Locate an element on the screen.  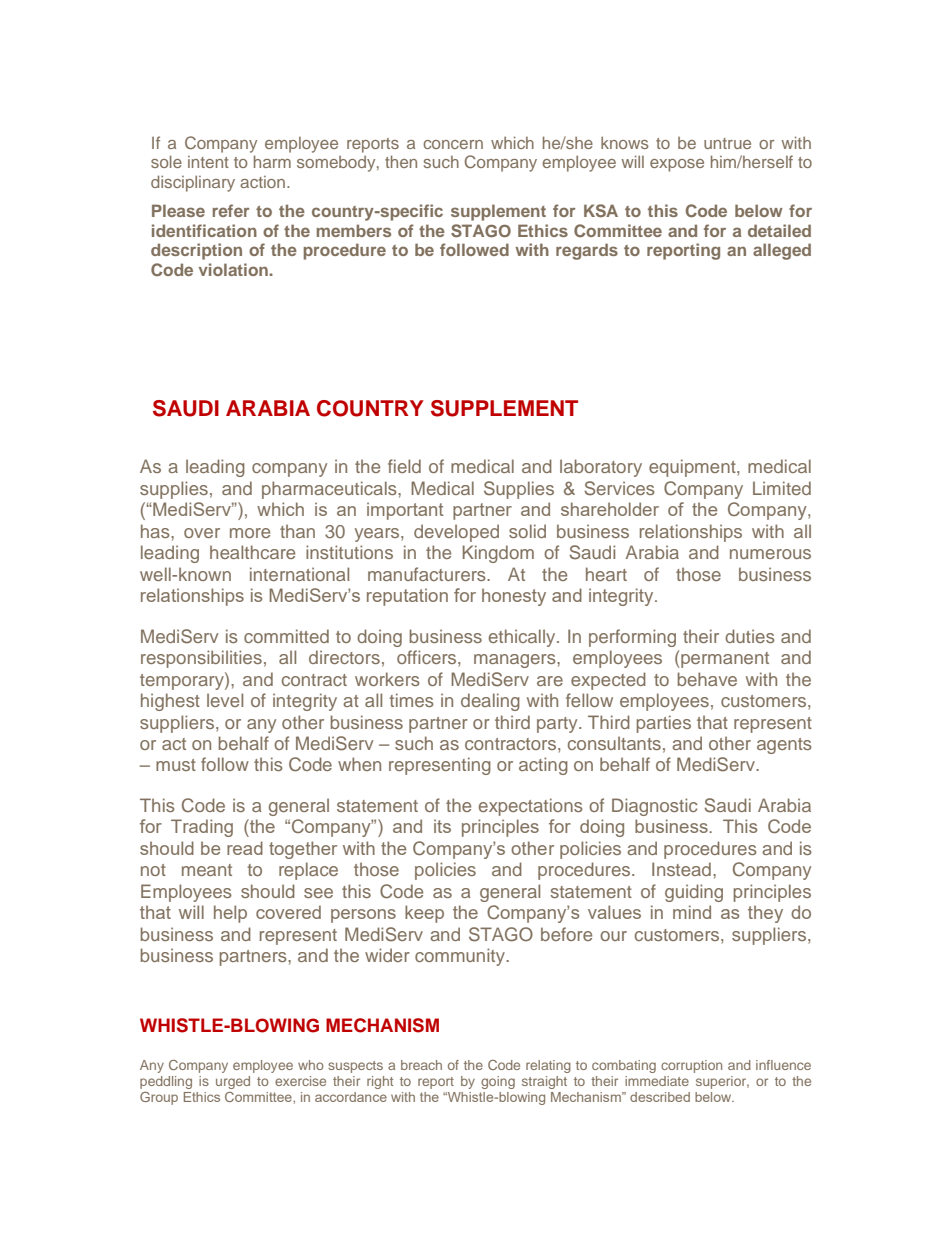
intent is located at coordinates (208, 162).
